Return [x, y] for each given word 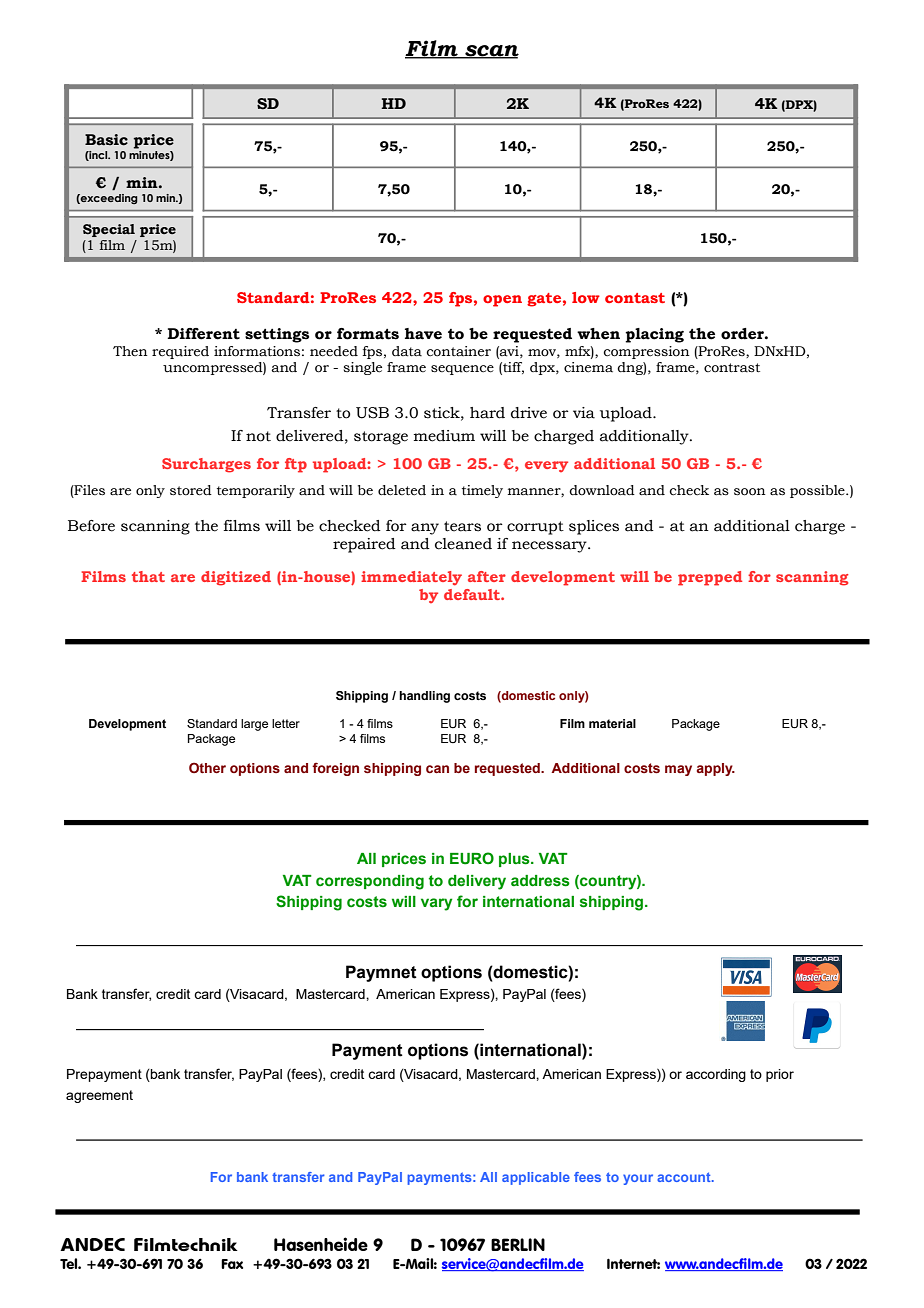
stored [191, 490]
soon [750, 492]
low [586, 297]
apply [716, 769]
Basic [106, 140]
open [502, 301]
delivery [477, 882]
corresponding [370, 882]
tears [462, 526]
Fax [232, 1264]
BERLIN [518, 1244]
